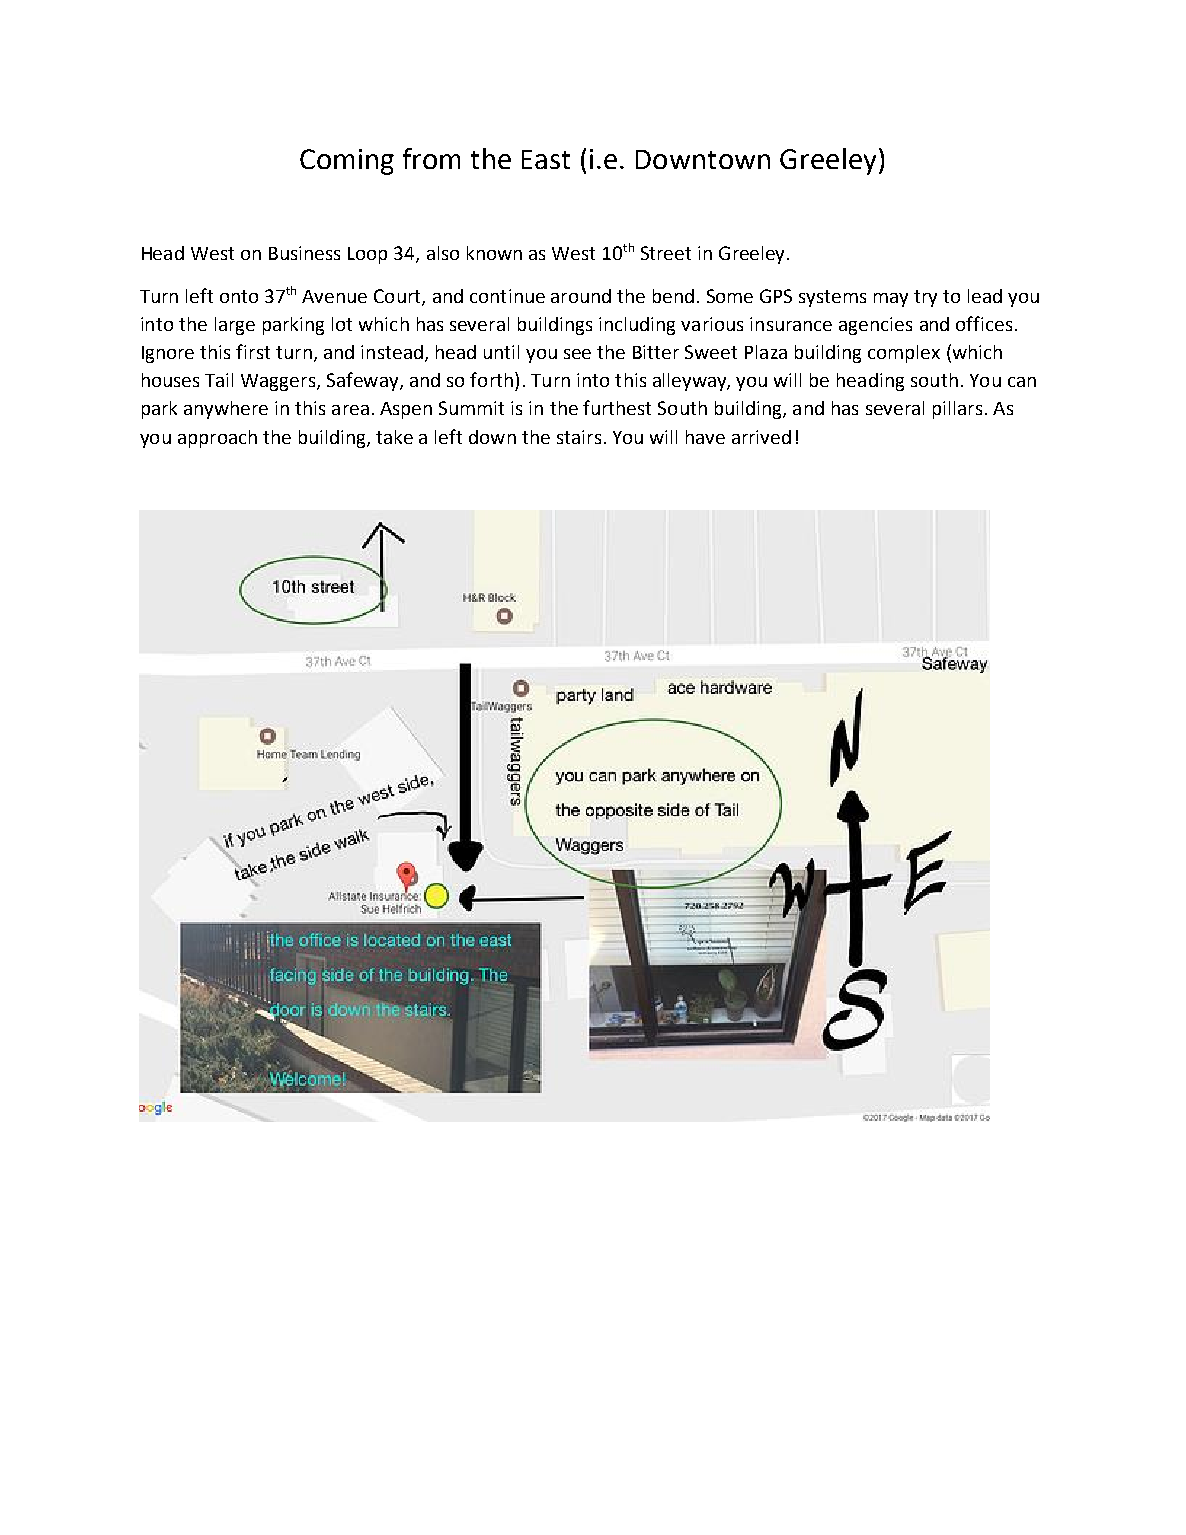  I want to click on try, so click(925, 298).
